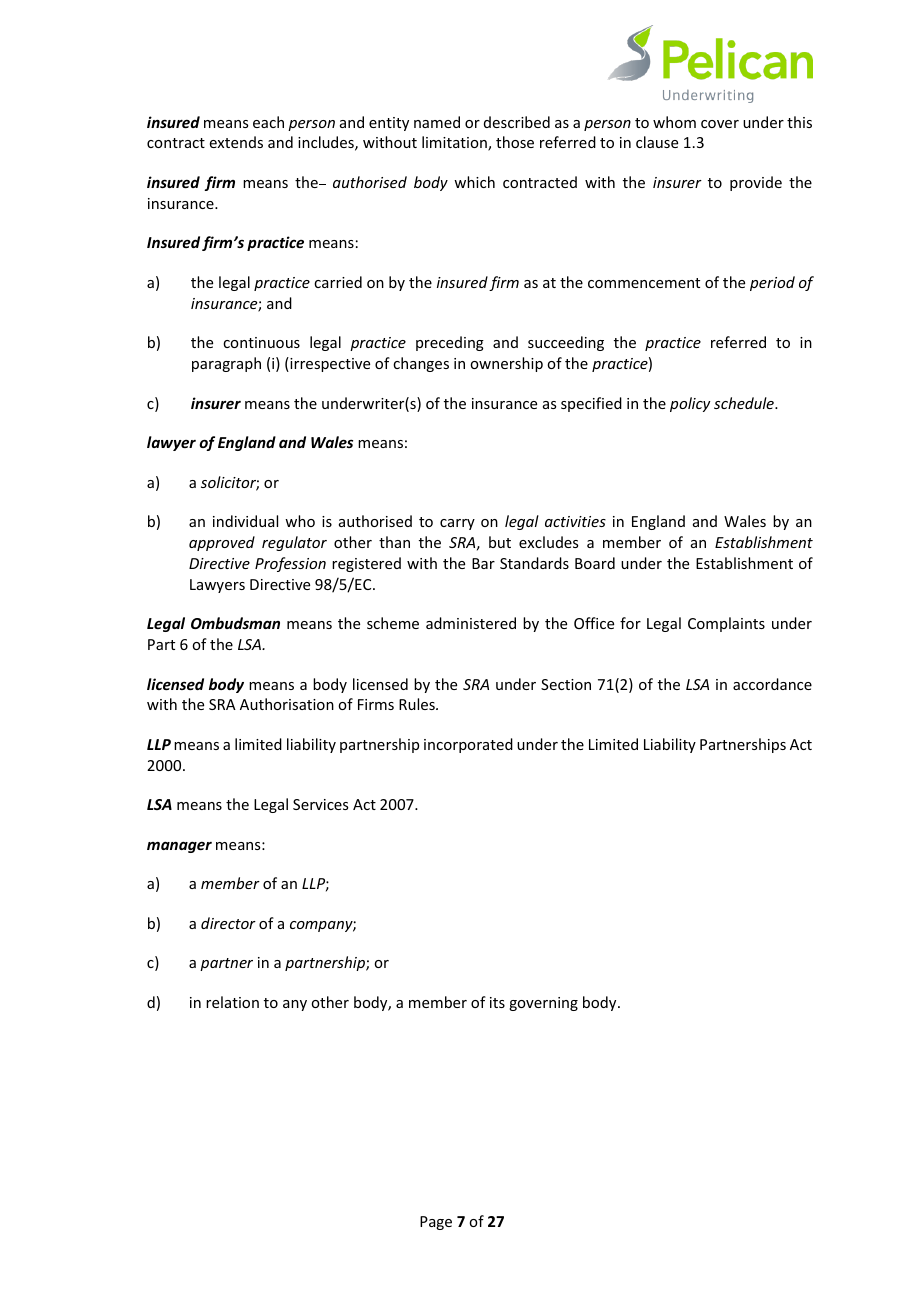 Image resolution: width=924 pixels, height=1308 pixels. What do you see at coordinates (457, 524) in the screenshot?
I see `carry` at bounding box center [457, 524].
